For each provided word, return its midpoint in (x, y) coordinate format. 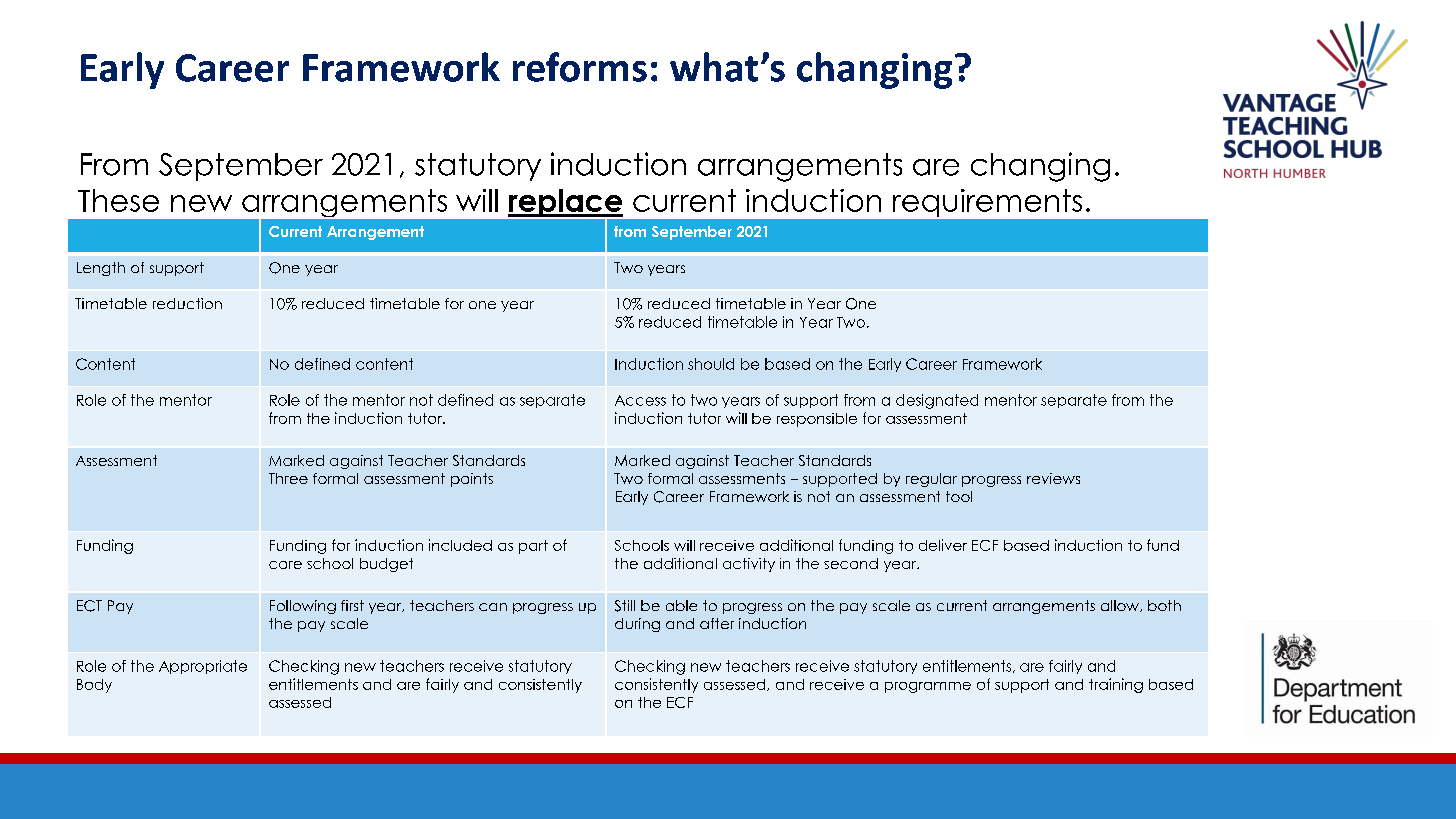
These (118, 200)
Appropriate (203, 667)
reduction (187, 303)
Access (640, 400)
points (472, 480)
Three (288, 478)
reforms (580, 67)
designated (937, 401)
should (711, 364)
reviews (1053, 478)
